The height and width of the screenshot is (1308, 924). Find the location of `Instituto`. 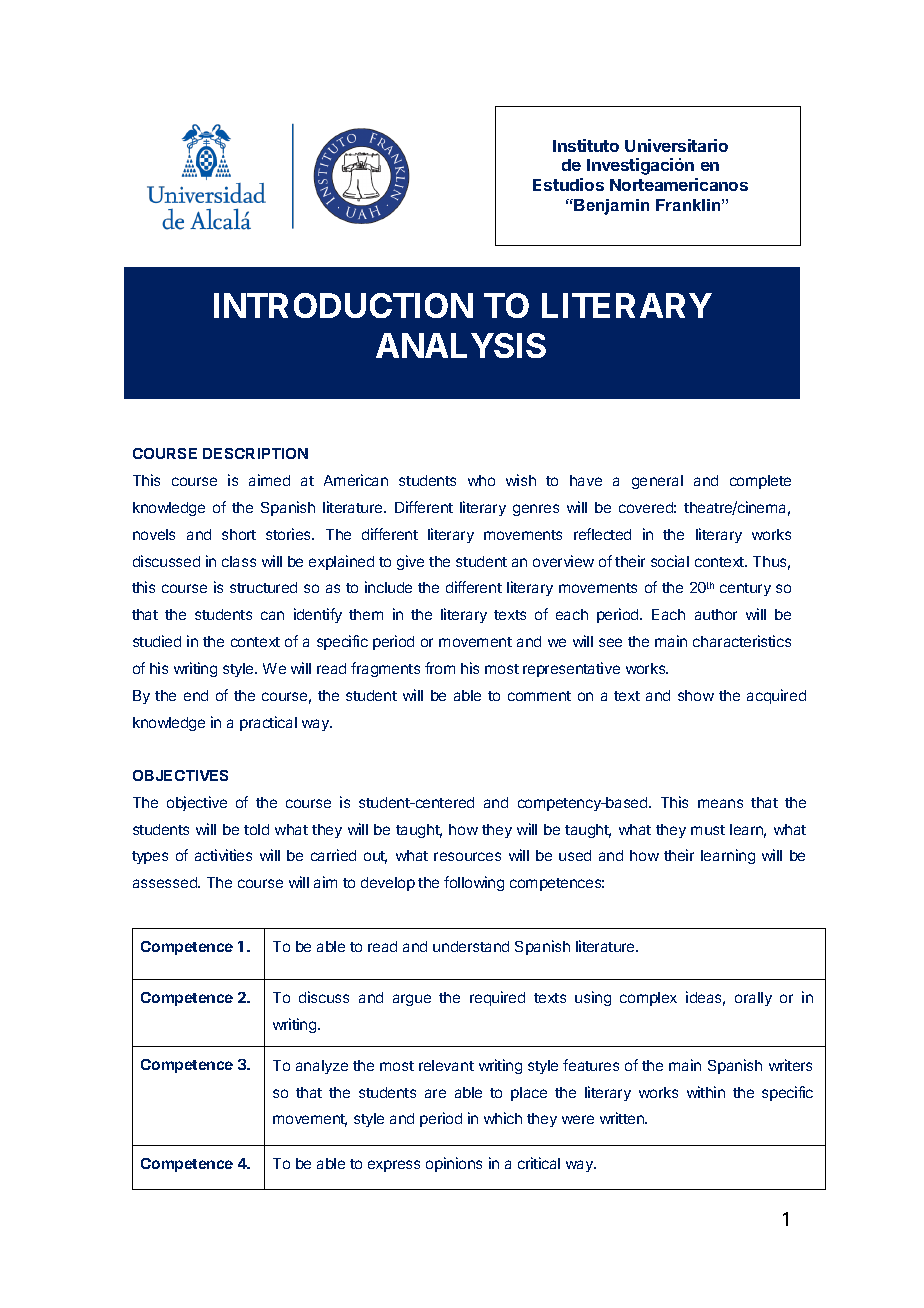

Instituto is located at coordinates (586, 145).
